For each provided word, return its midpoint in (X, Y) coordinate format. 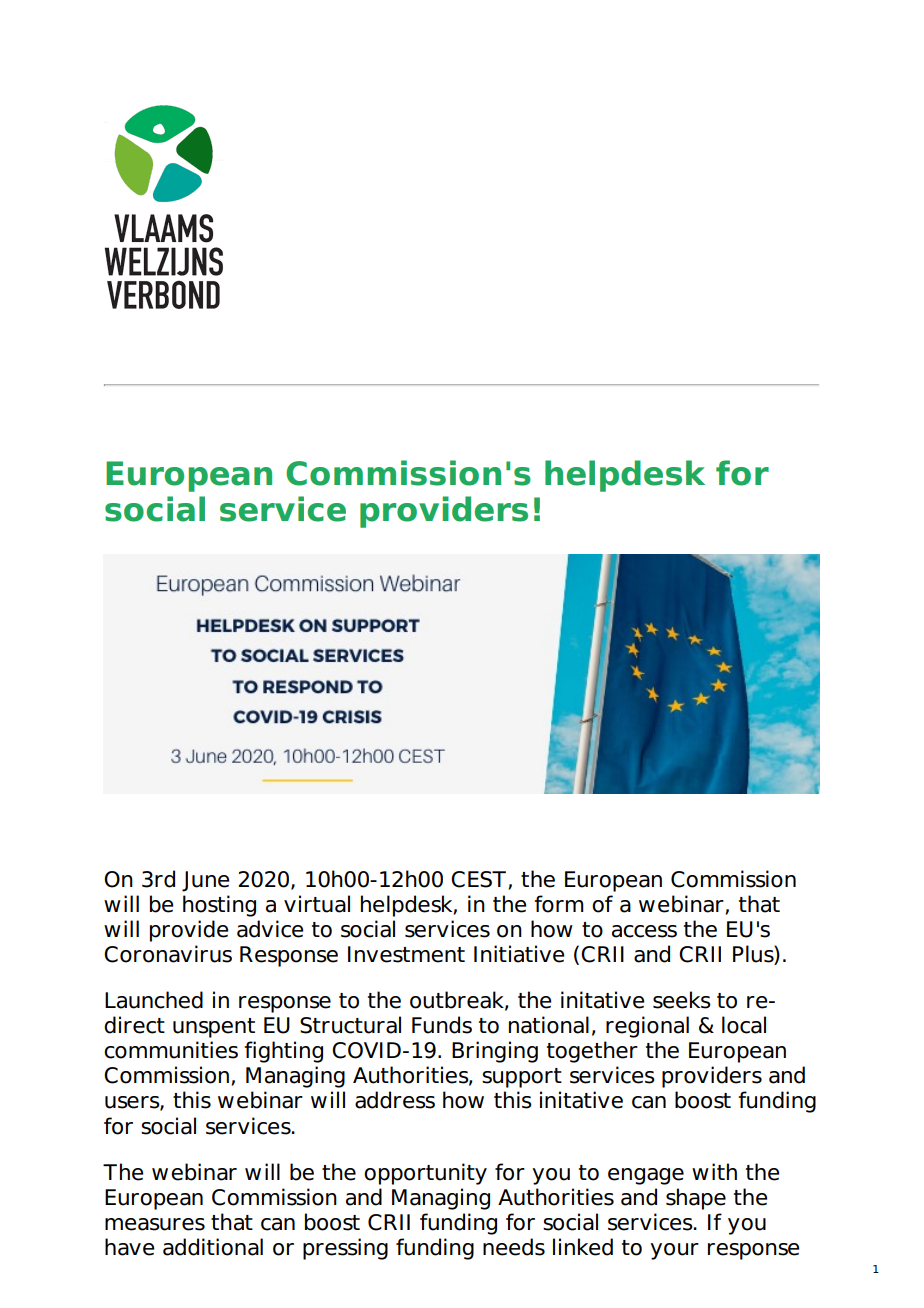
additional (213, 1247)
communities (171, 1050)
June (205, 881)
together (592, 1052)
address (395, 1100)
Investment (406, 954)
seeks (682, 1000)
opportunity (425, 1174)
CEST (478, 879)
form (559, 904)
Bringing (495, 1052)
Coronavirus (168, 954)
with (714, 1171)
